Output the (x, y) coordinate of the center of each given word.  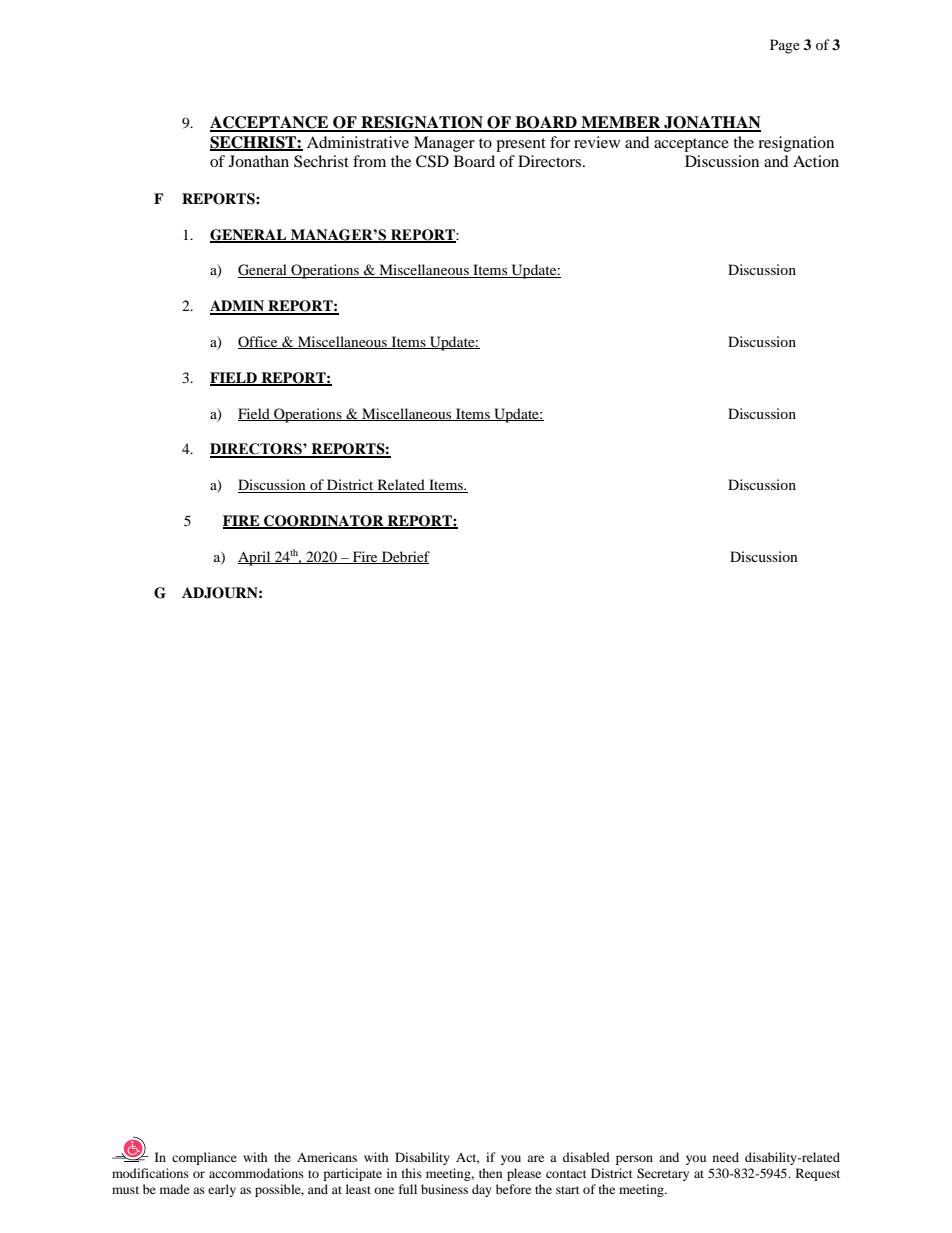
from (369, 161)
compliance (204, 1158)
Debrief (405, 557)
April (255, 558)
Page (785, 46)
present (521, 145)
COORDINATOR (324, 522)
